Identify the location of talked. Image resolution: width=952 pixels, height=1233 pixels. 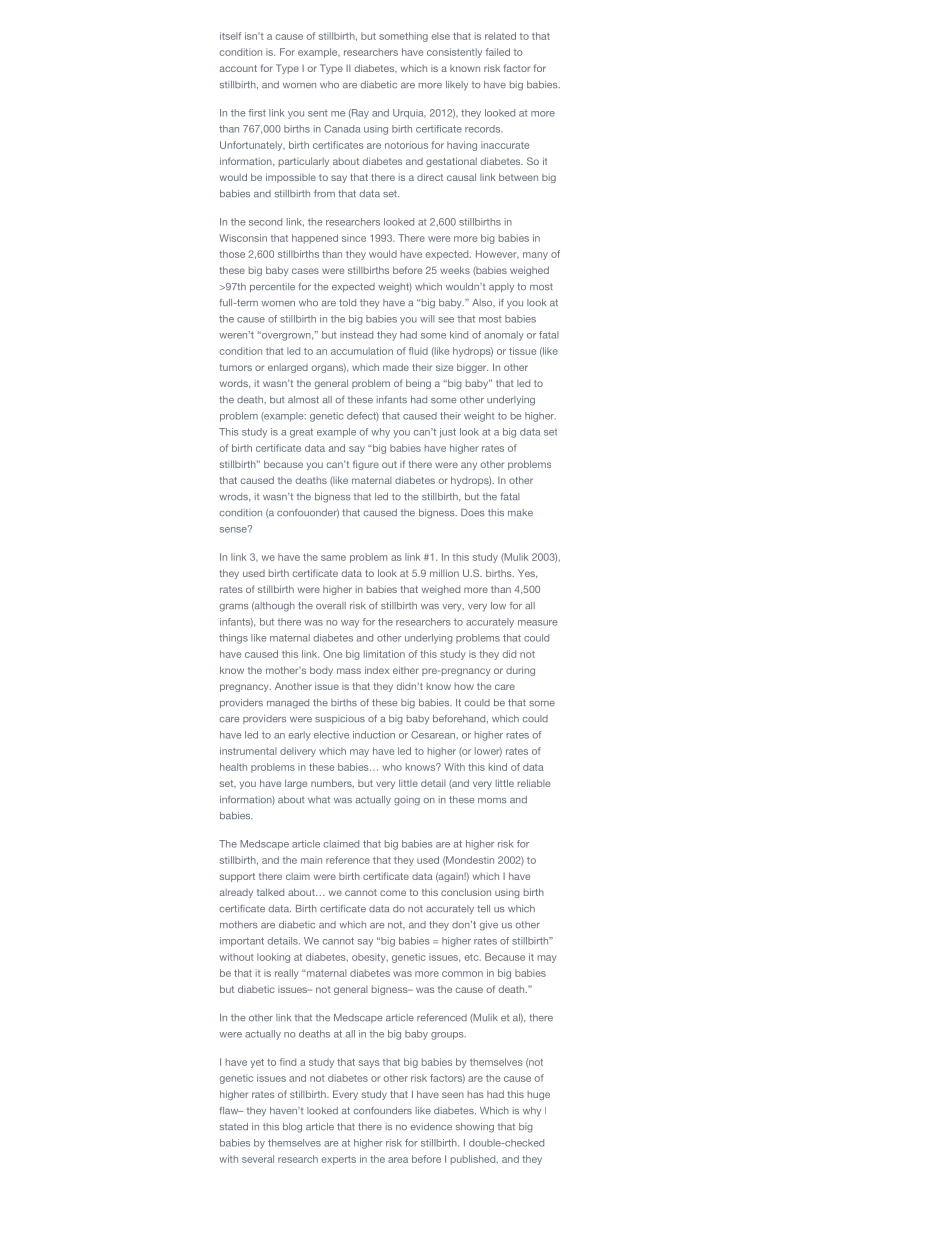
(270, 892).
